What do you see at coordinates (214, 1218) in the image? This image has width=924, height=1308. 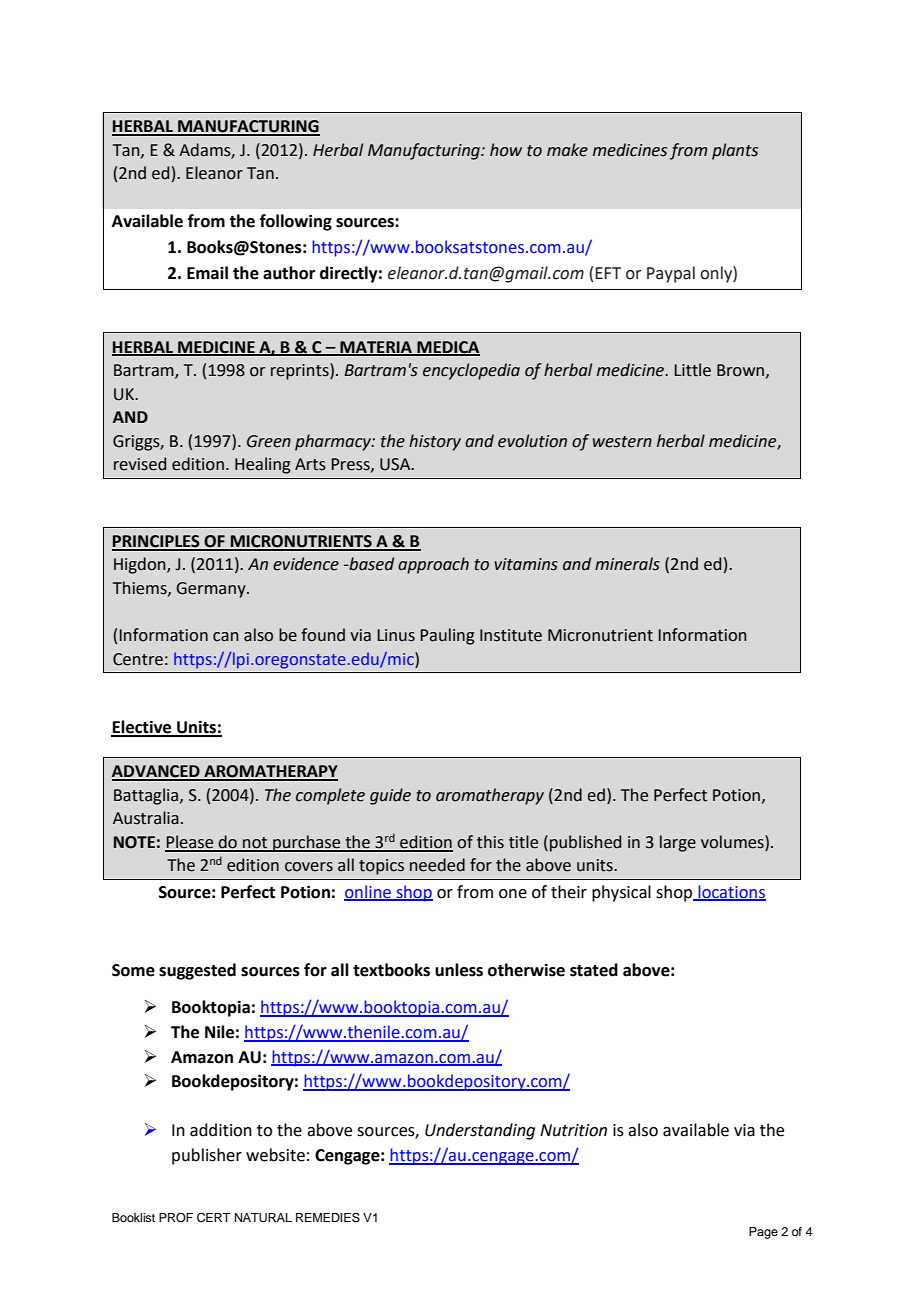 I see `CERT` at bounding box center [214, 1218].
